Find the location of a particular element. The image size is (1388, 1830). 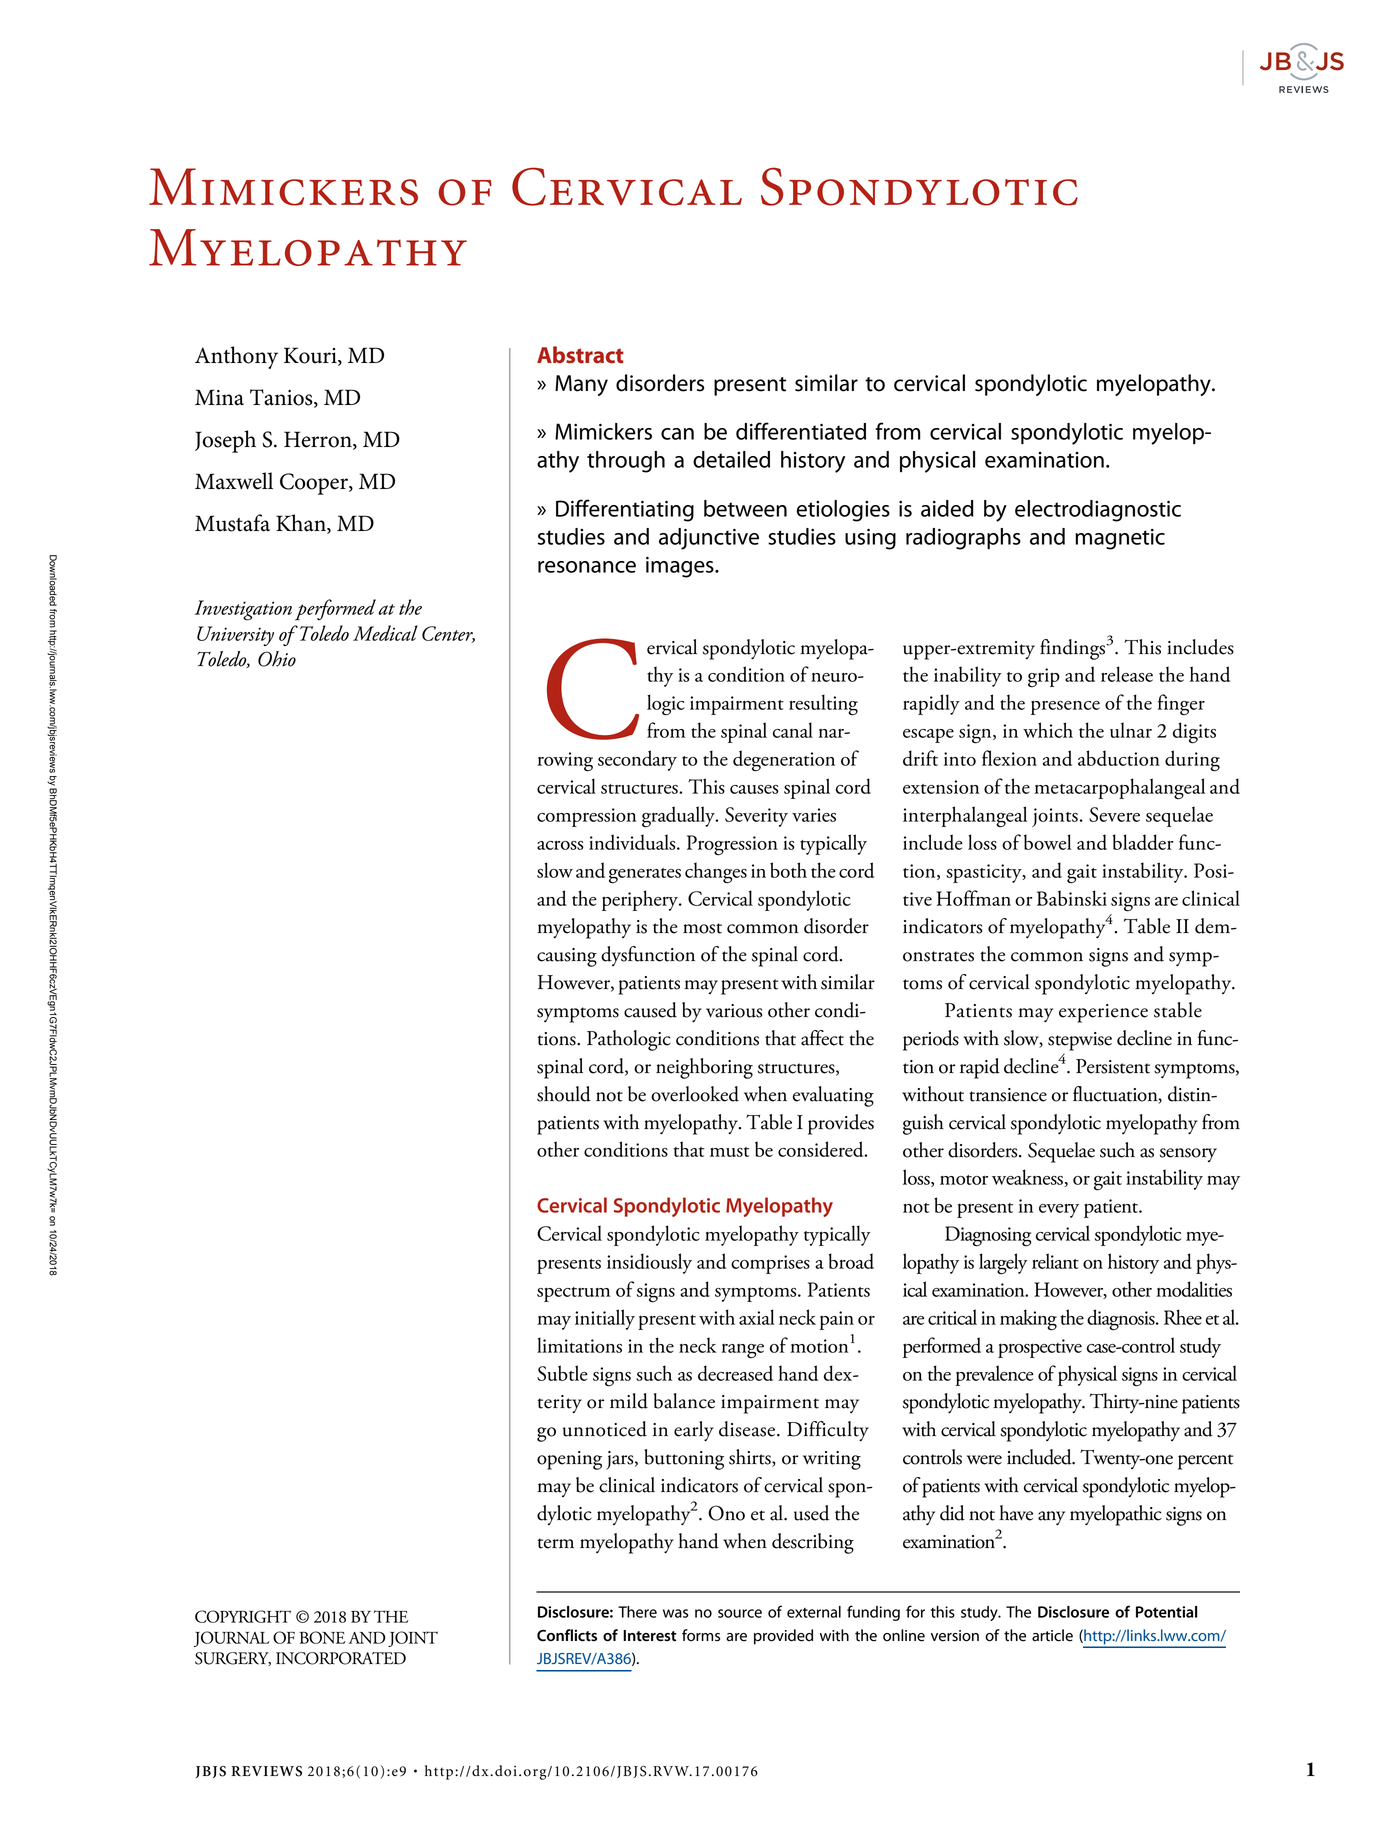

BONE is located at coordinates (323, 1637).
